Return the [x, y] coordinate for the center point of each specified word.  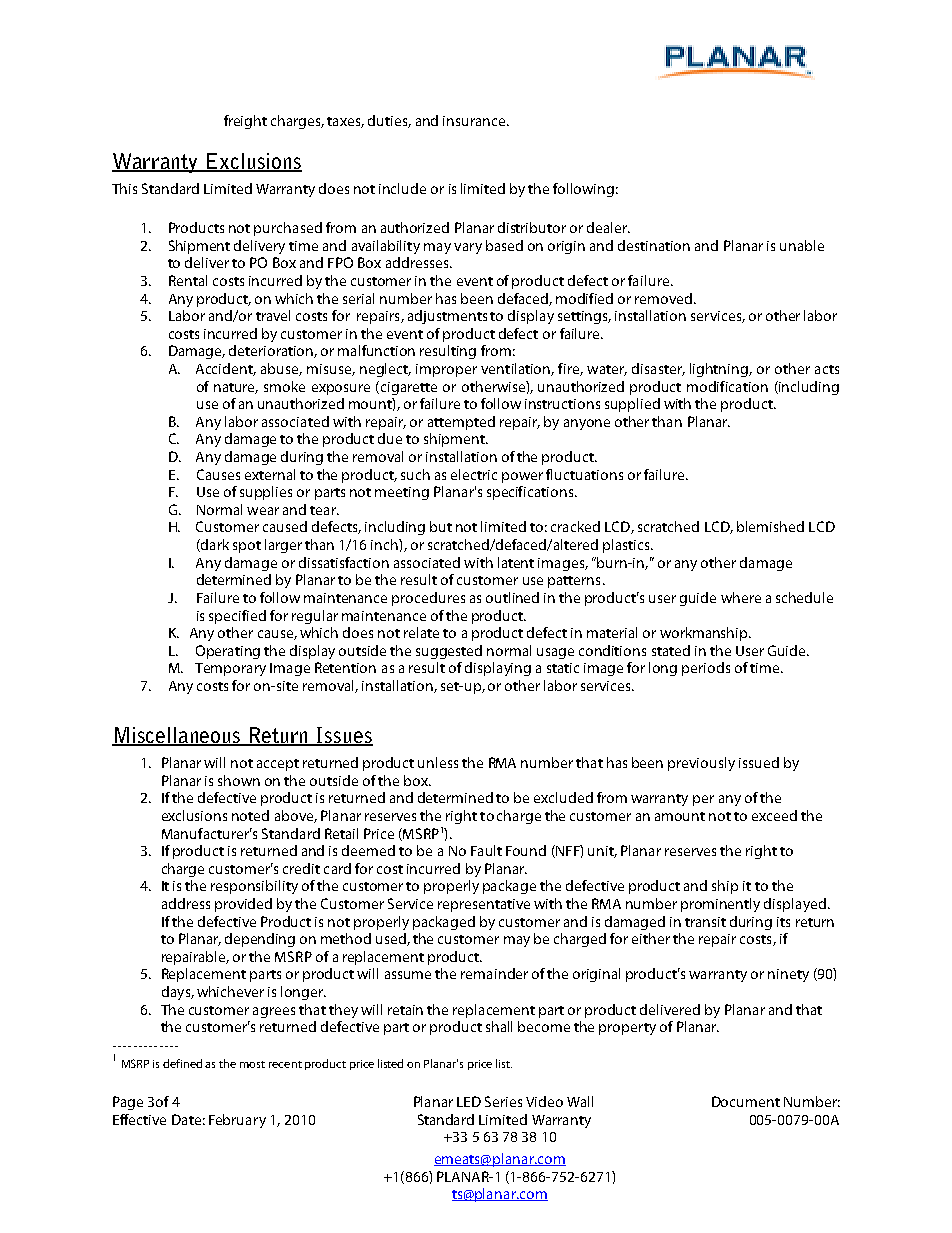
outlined [512, 597]
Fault [486, 850]
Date [186, 1119]
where [741, 597]
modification [727, 386]
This [124, 188]
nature [236, 388]
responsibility [254, 887]
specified [237, 617]
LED [469, 1101]
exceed [774, 815]
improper [446, 370]
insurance [475, 121]
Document [746, 1101]
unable [802, 245]
